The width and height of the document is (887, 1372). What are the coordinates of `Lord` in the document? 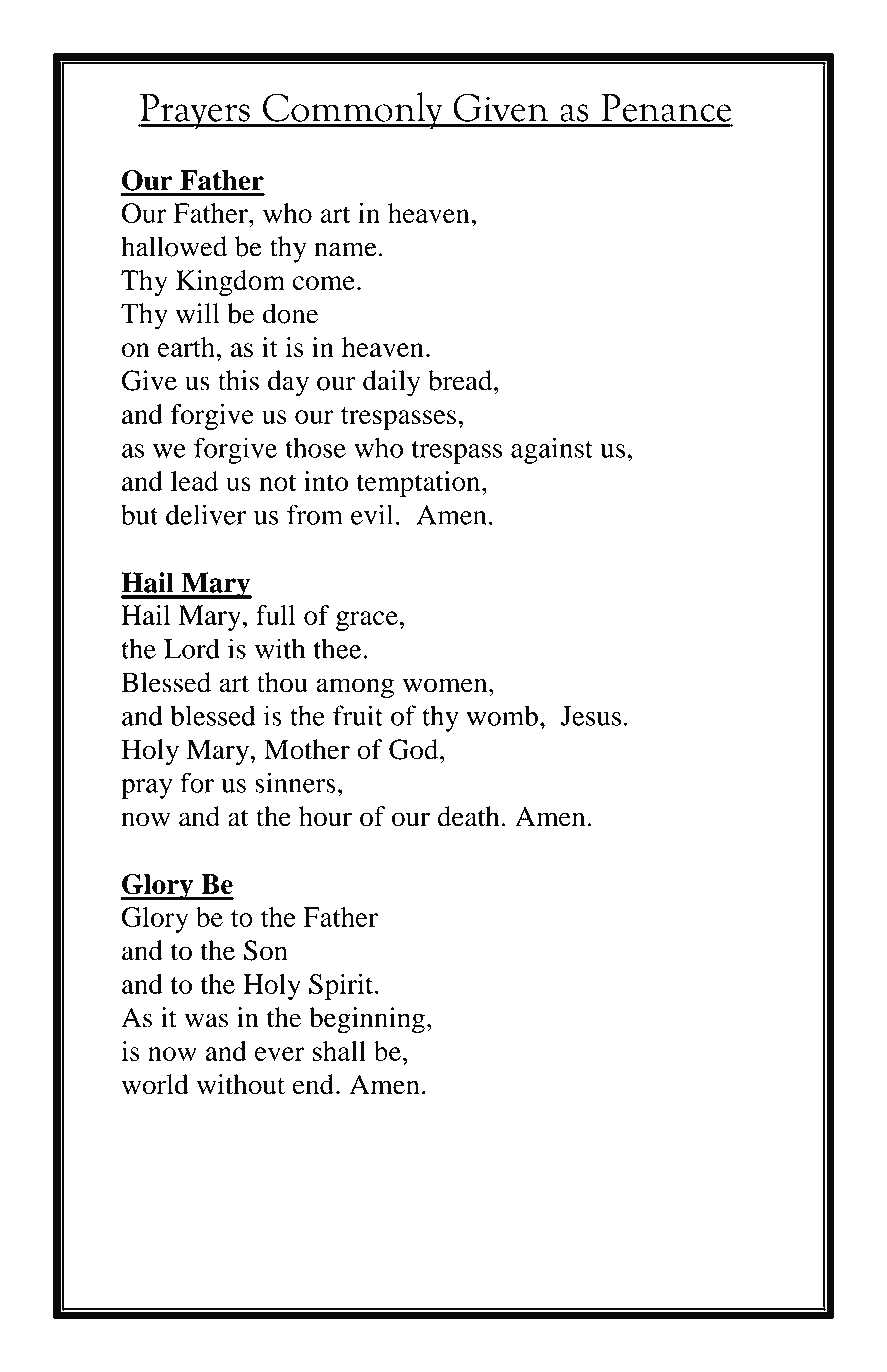 It's located at (192, 648).
